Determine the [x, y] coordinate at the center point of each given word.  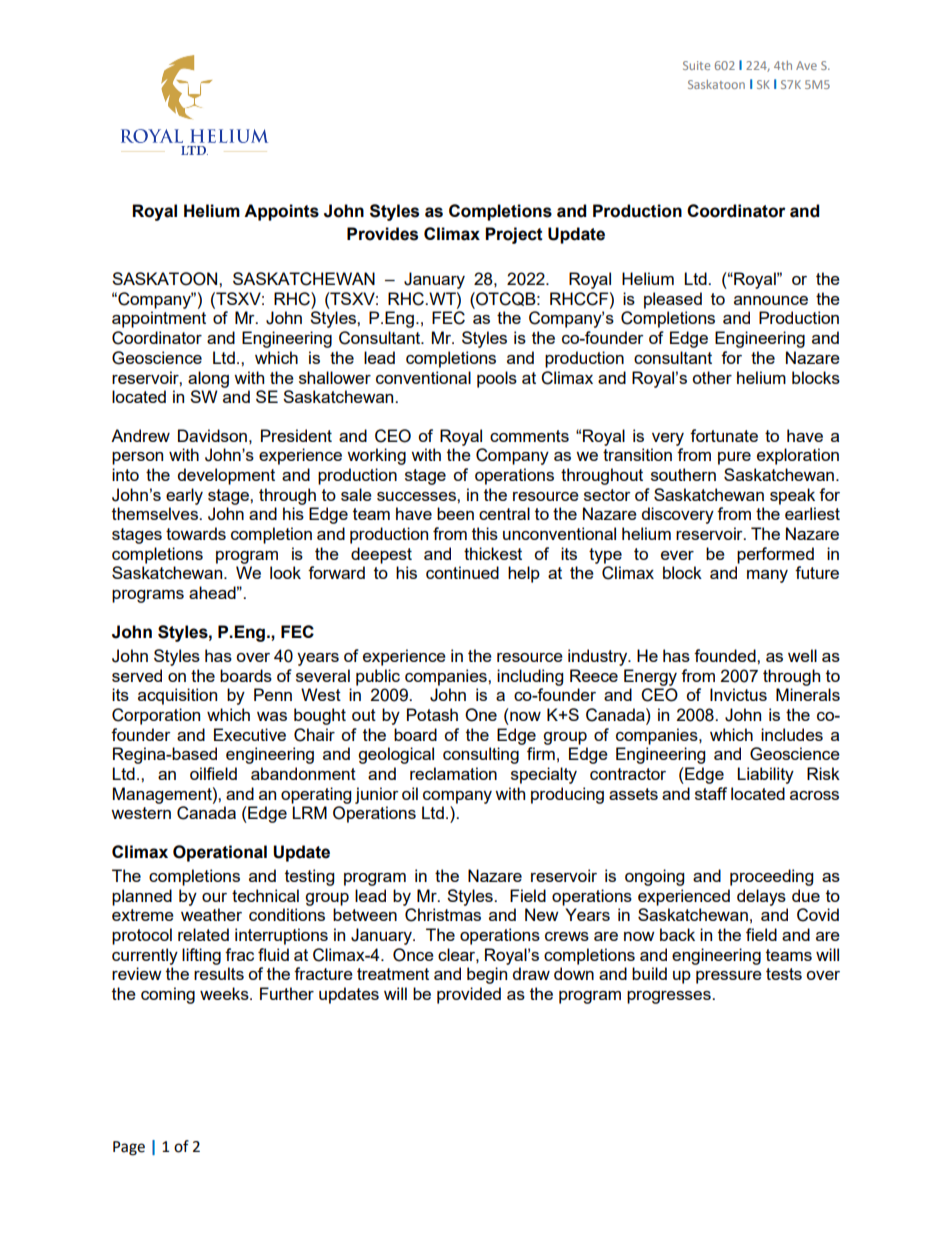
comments [529, 436]
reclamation [453, 773]
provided [469, 995]
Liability [765, 775]
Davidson [212, 435]
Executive [250, 734]
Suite [696, 65]
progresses [670, 997]
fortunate [724, 435]
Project [514, 235]
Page [129, 1148]
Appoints [281, 212]
